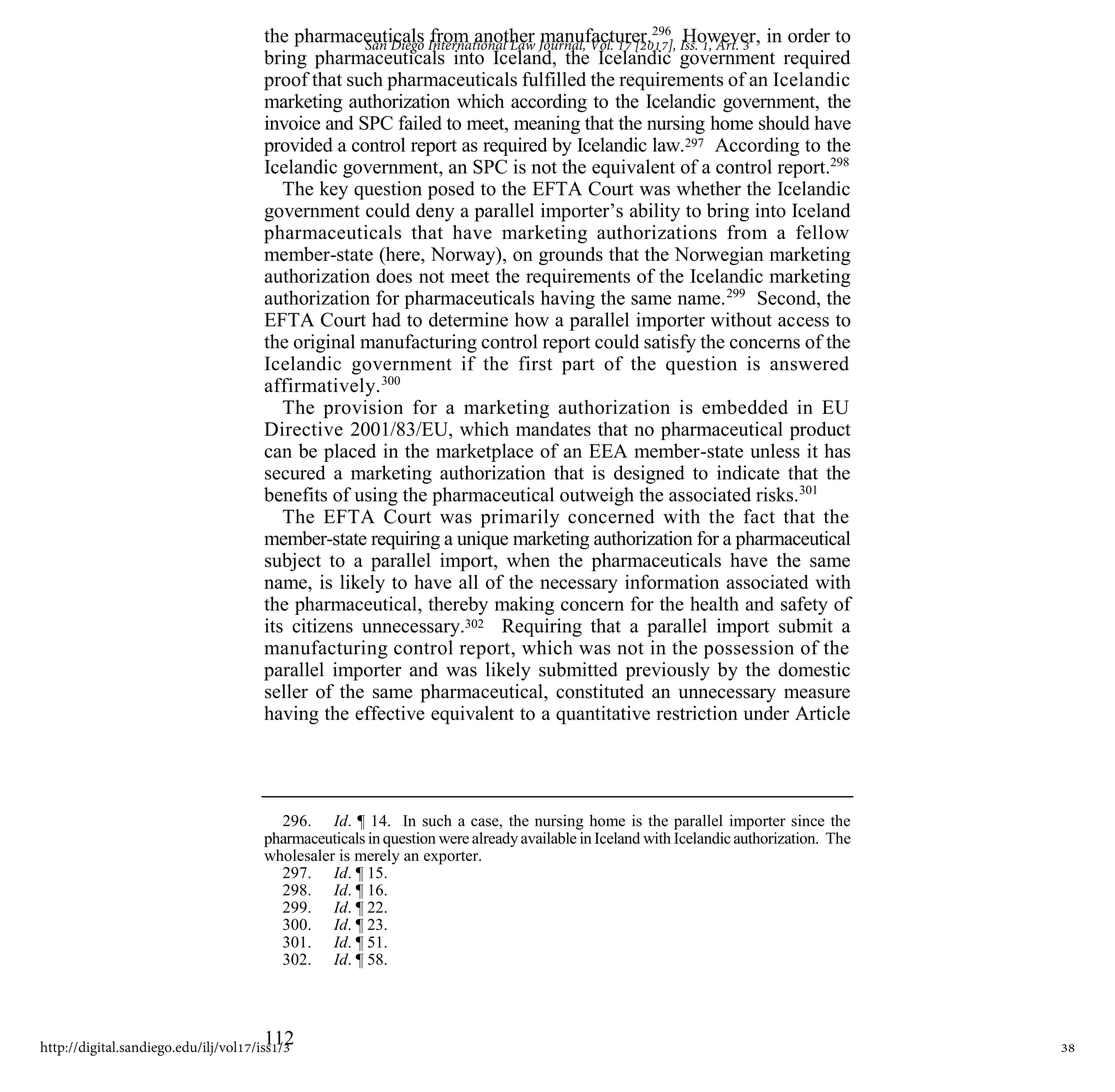 The height and width of the screenshot is (1092, 1115). Describe the element at coordinates (804, 605) in the screenshot. I see `safety` at that location.
